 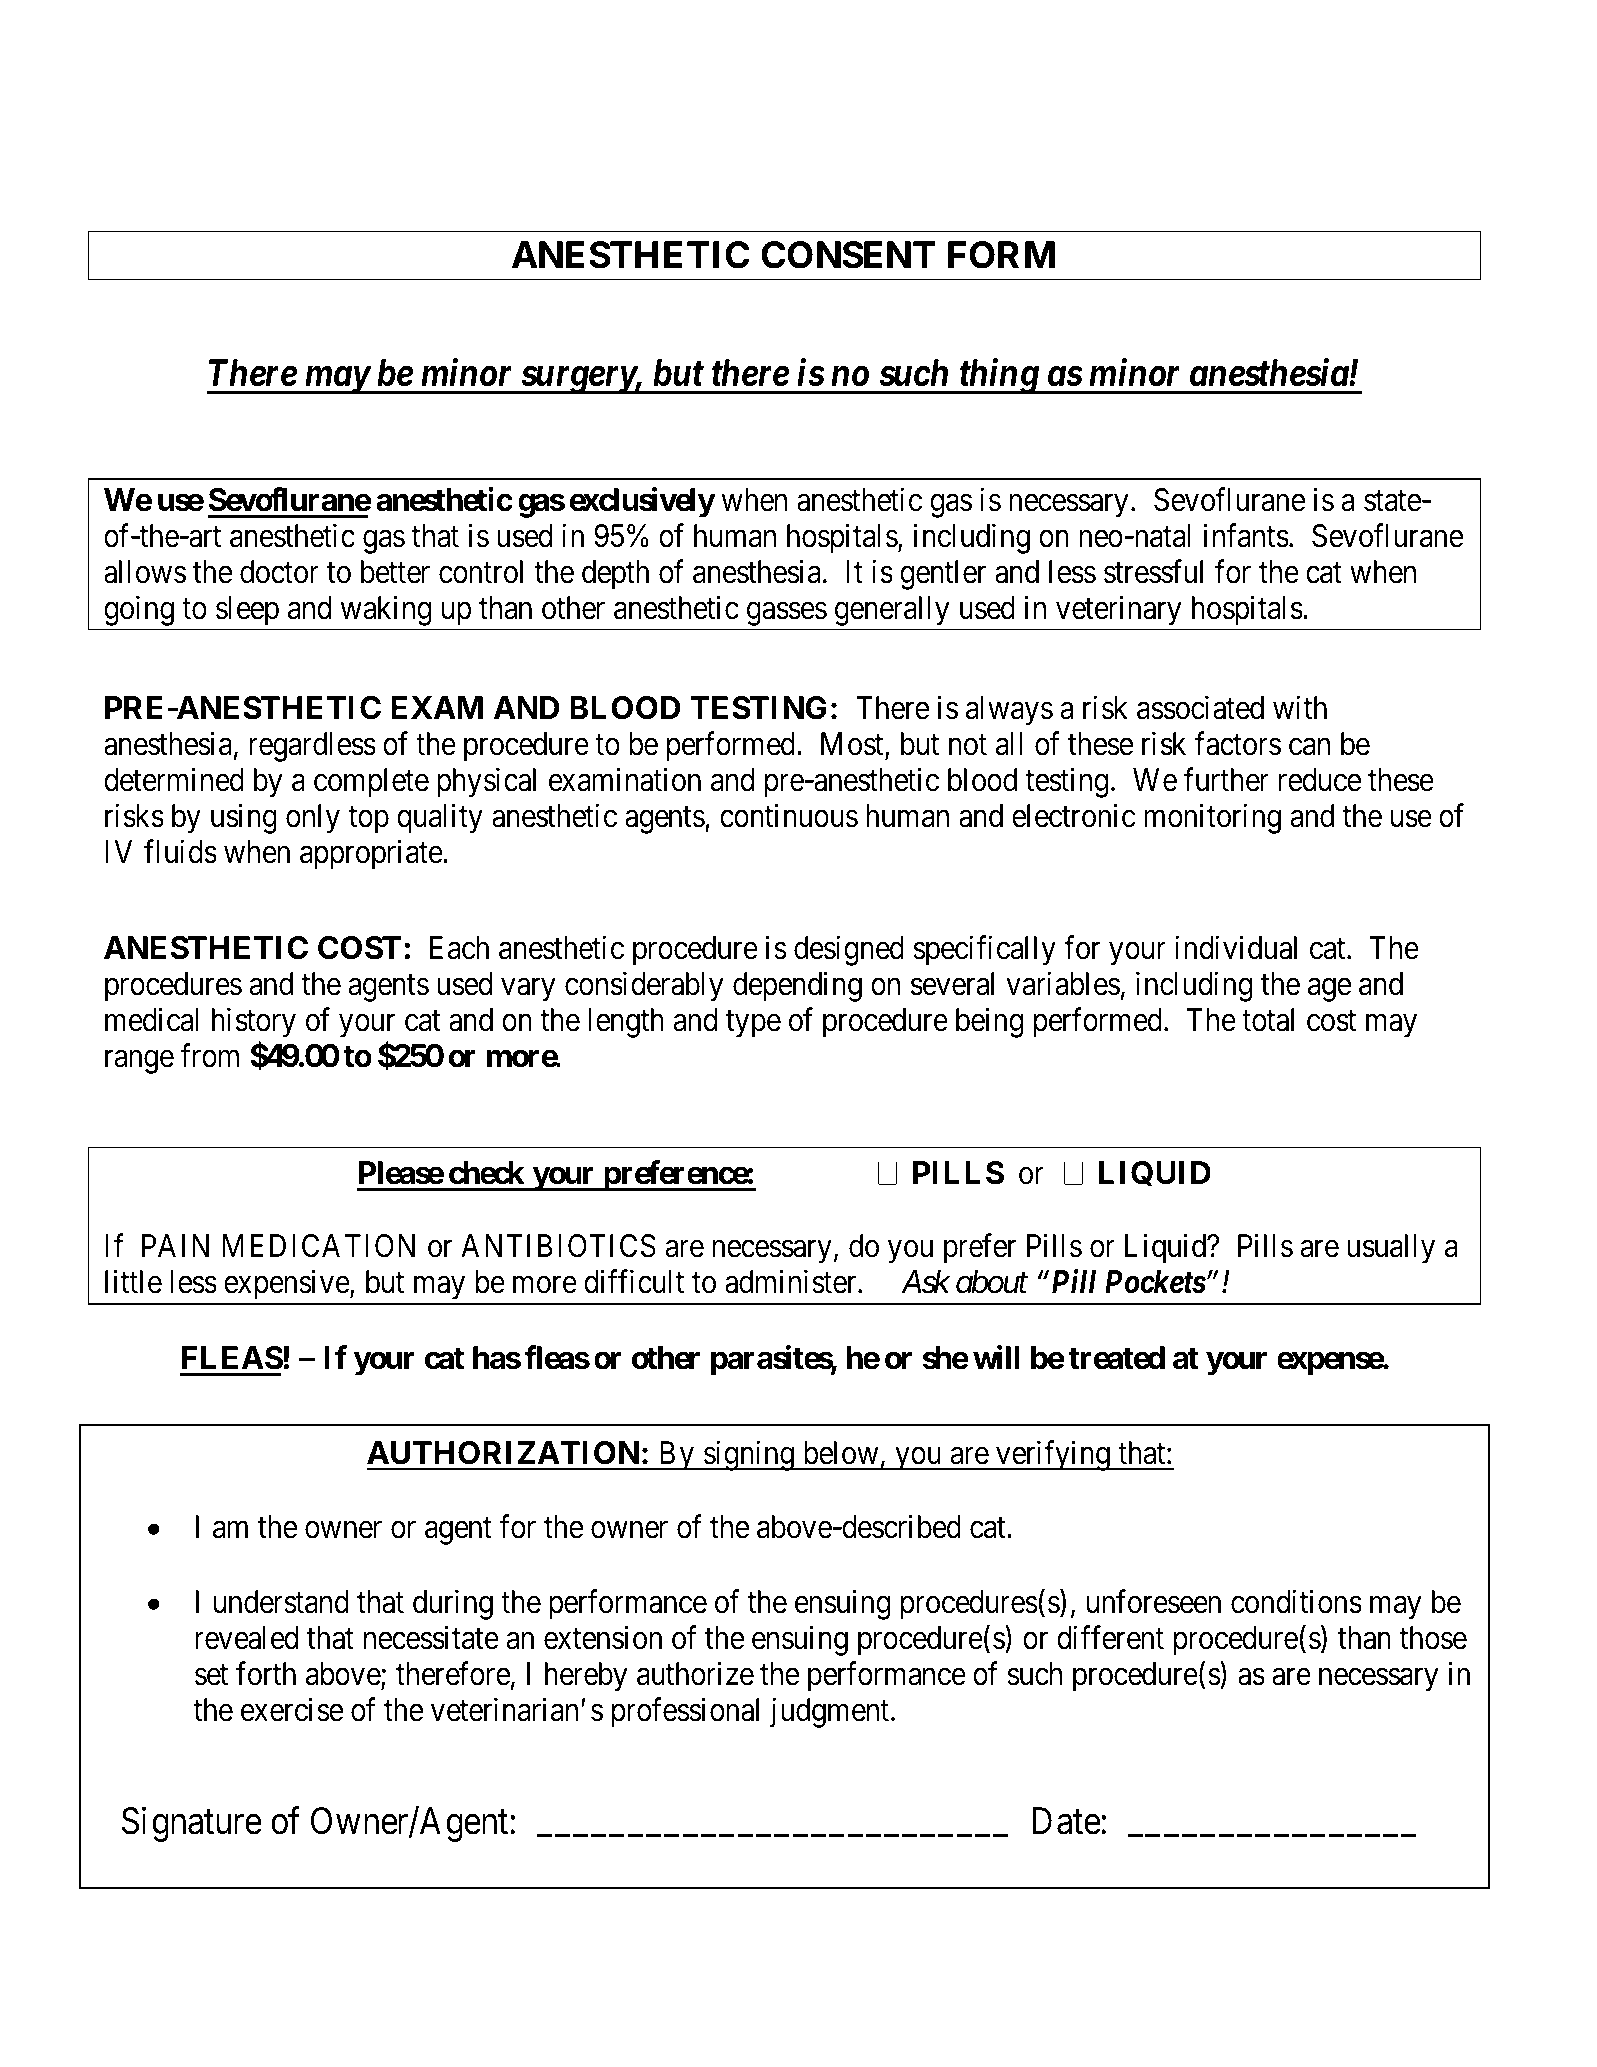 I want to click on judgment, so click(x=831, y=1712).
